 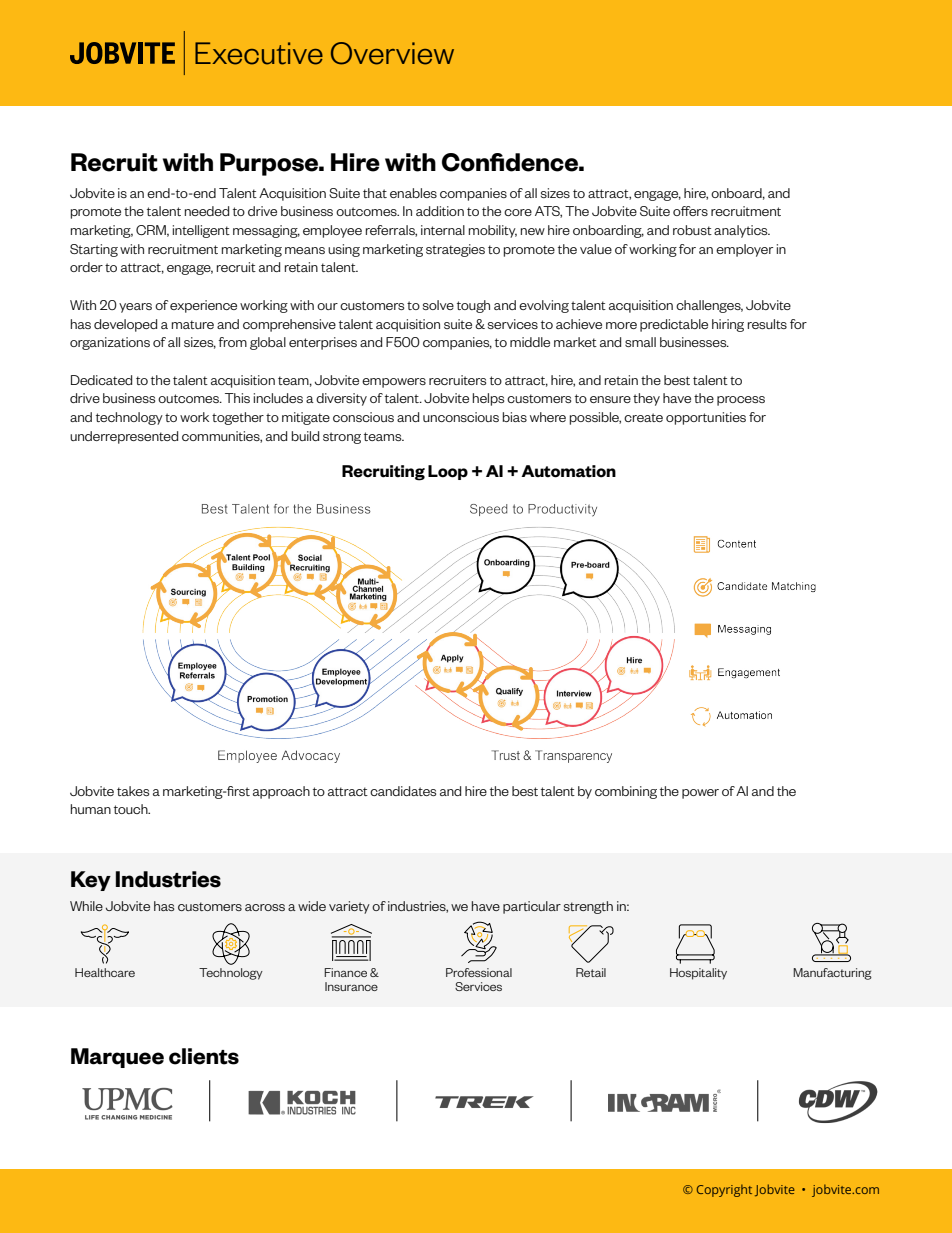 I want to click on mature, so click(x=193, y=324).
